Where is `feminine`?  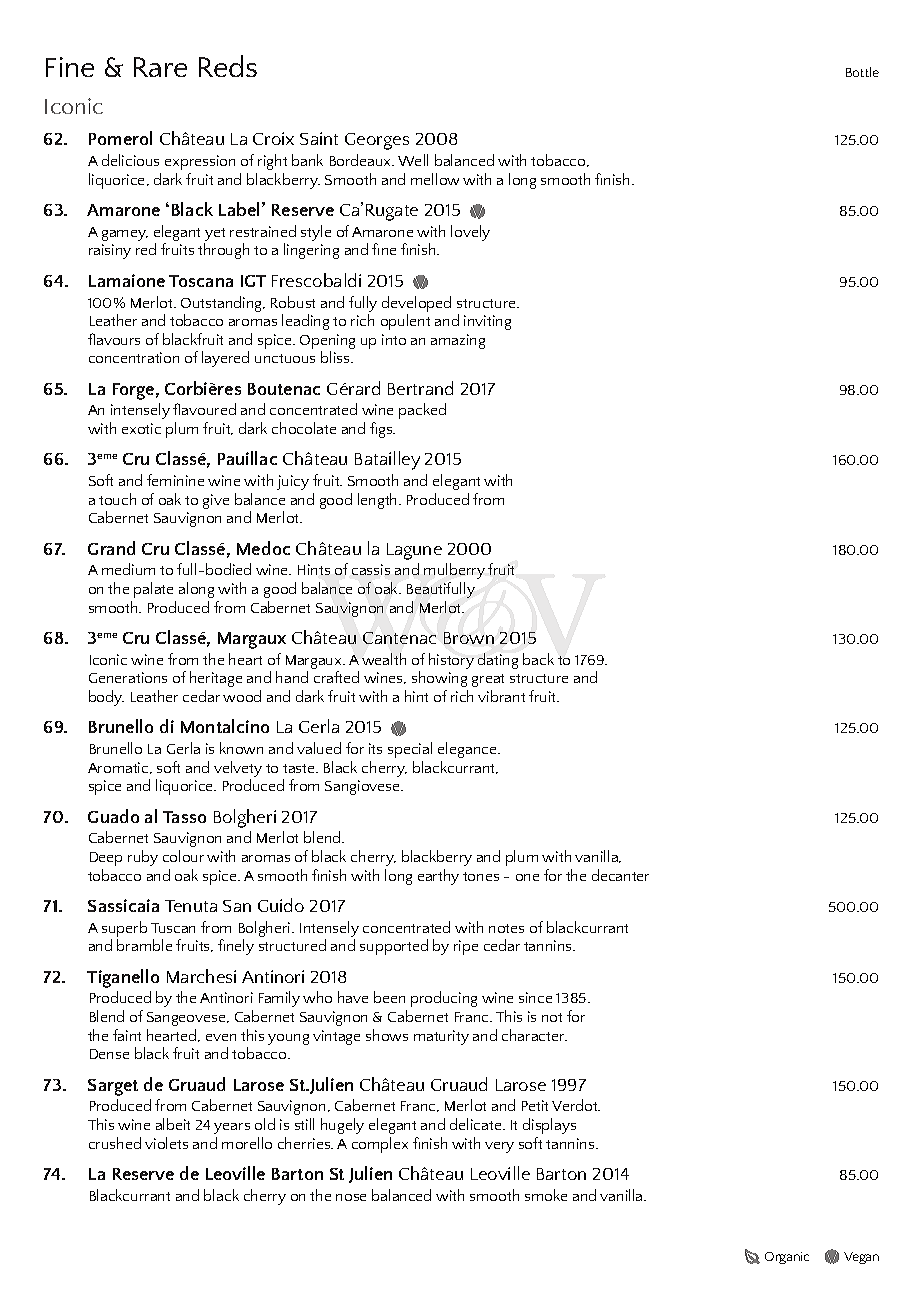
feminine is located at coordinates (175, 480).
